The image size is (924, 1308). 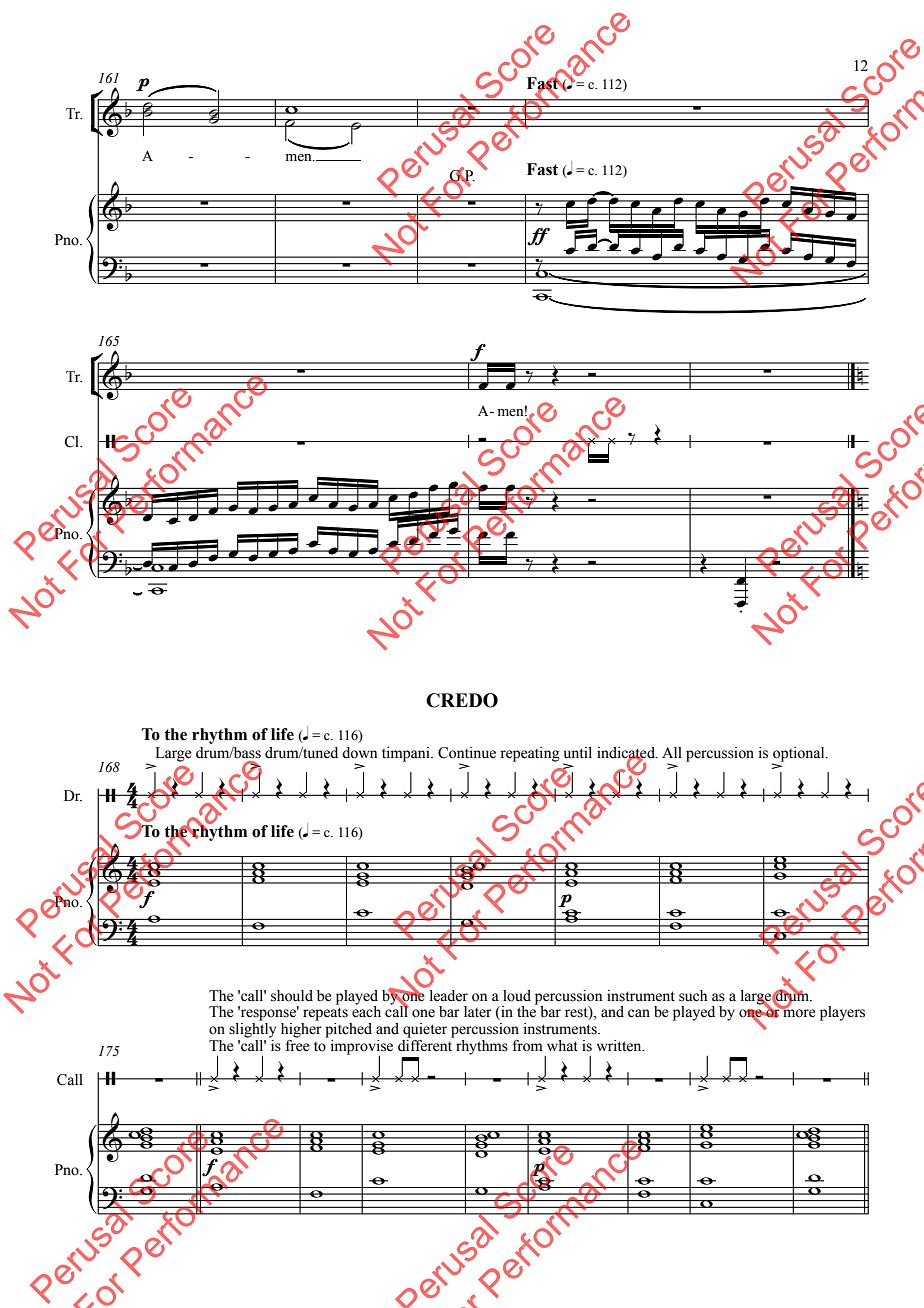 What do you see at coordinates (462, 700) in the page?
I see `CREDO` at bounding box center [462, 700].
